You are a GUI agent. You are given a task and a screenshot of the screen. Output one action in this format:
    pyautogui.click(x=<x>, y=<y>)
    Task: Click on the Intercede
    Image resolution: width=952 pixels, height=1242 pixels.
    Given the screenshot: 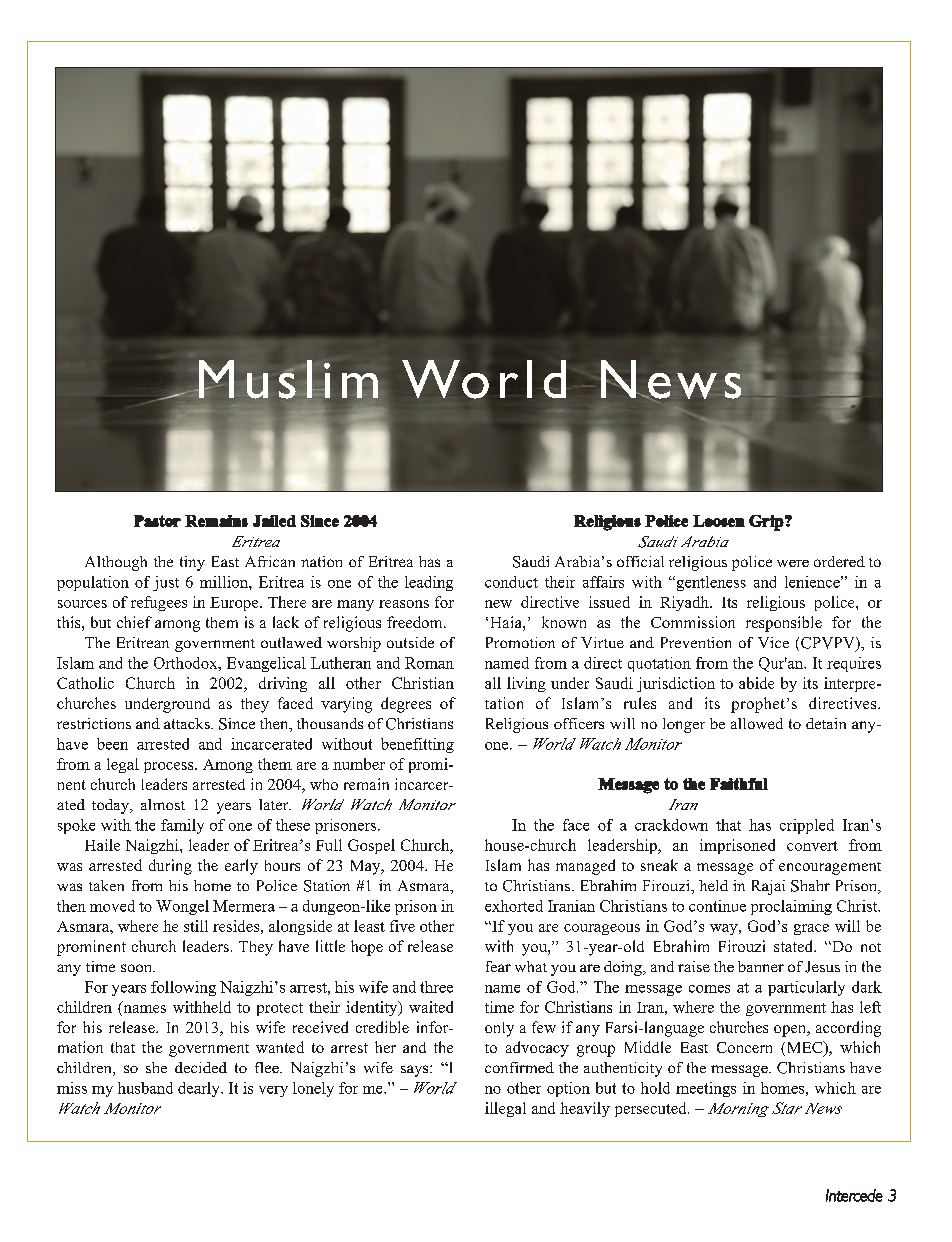 What is the action you would take?
    pyautogui.click(x=854, y=1195)
